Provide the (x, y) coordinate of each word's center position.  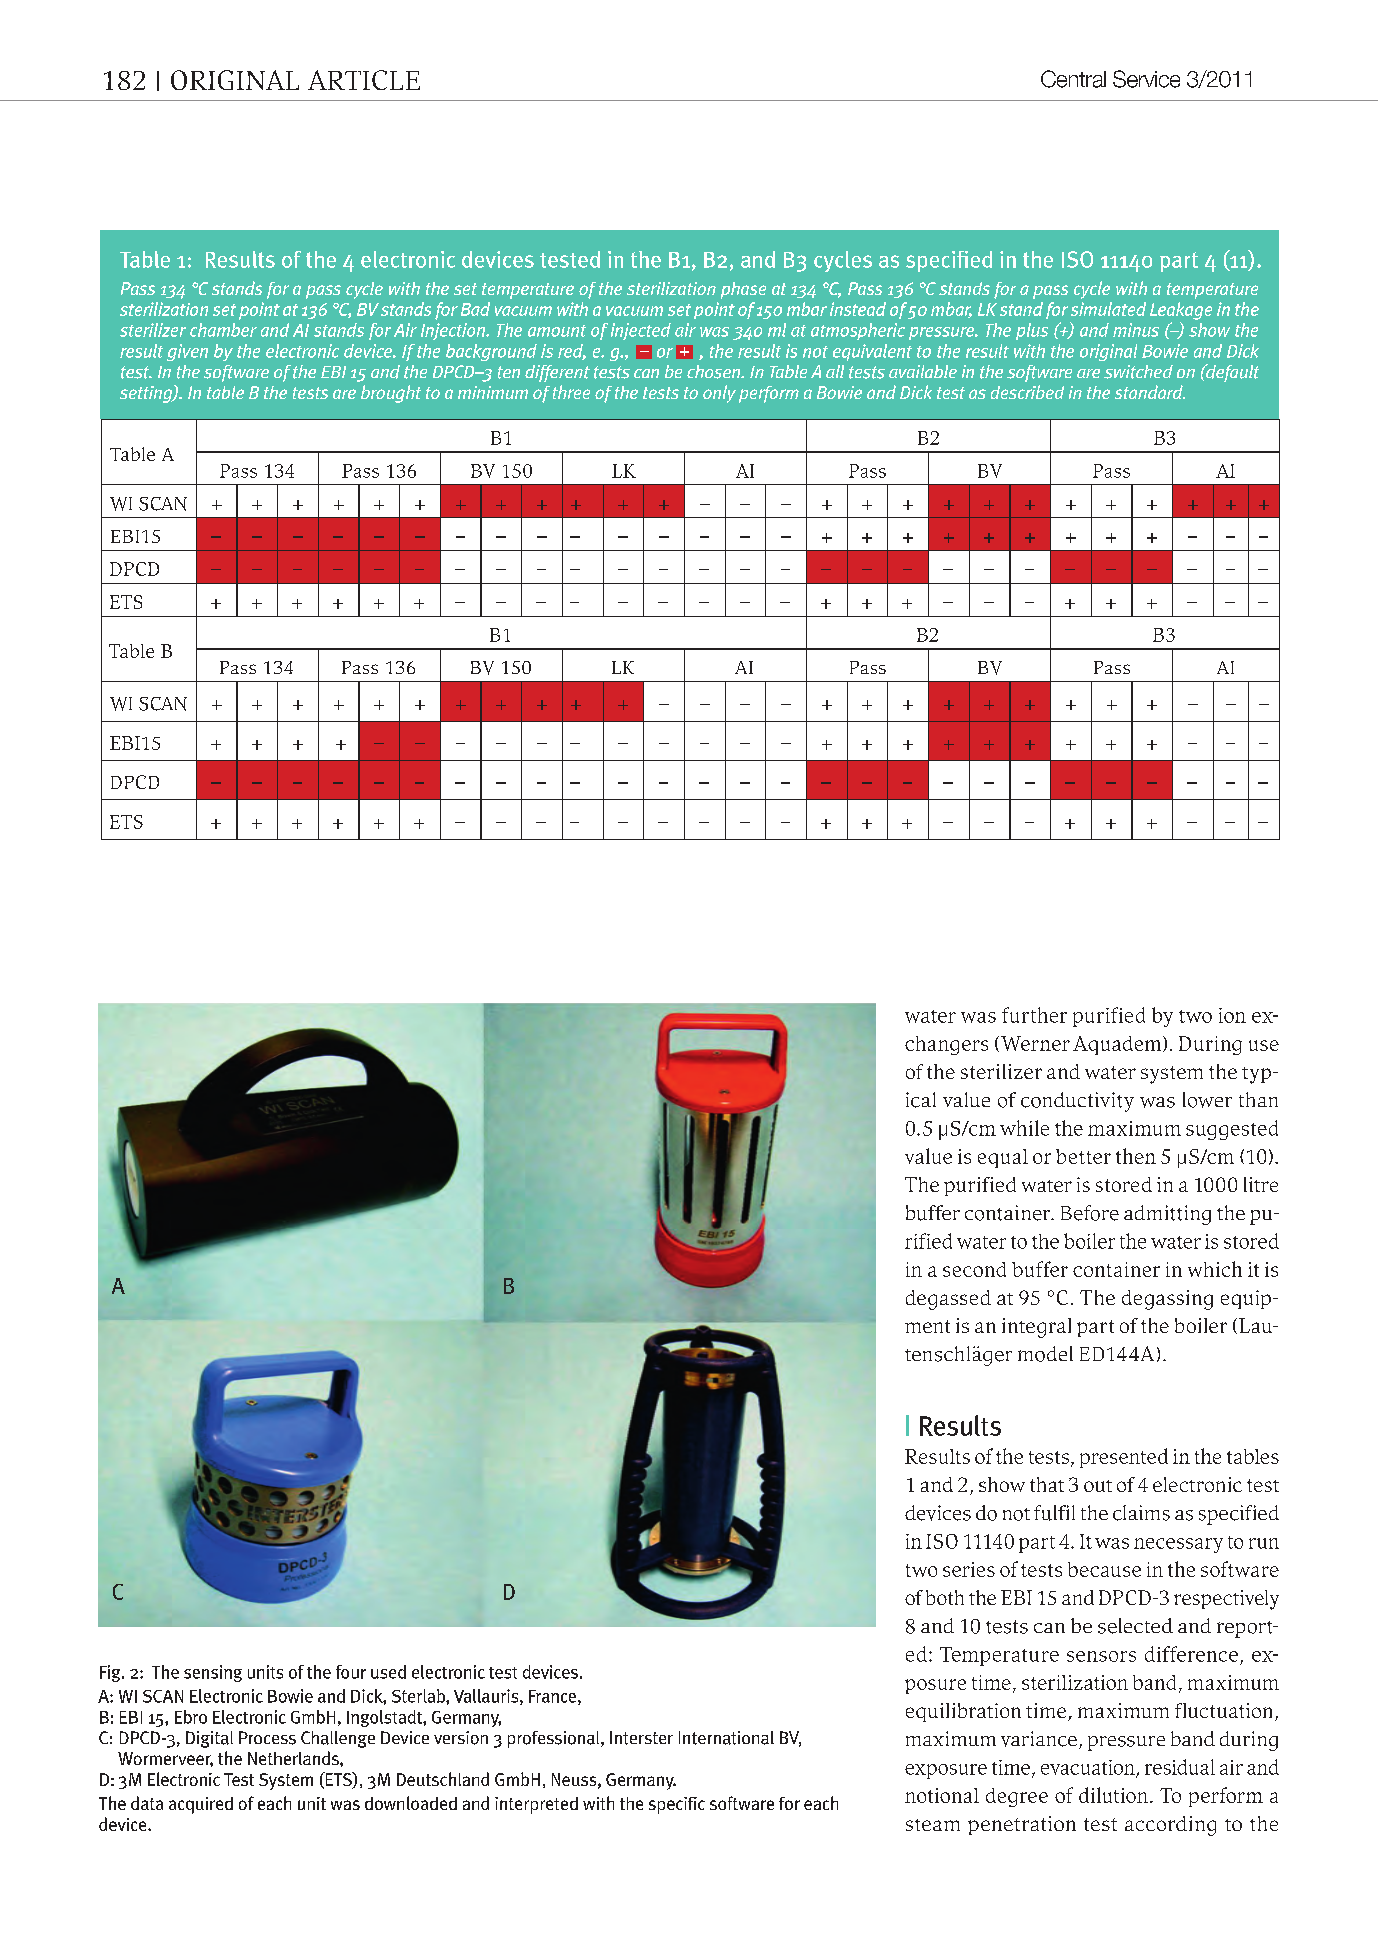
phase (743, 290)
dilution (1113, 1795)
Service (1146, 79)
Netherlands (294, 1758)
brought (391, 394)
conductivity (1077, 1102)
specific (677, 1805)
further (1034, 1015)
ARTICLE (364, 80)
